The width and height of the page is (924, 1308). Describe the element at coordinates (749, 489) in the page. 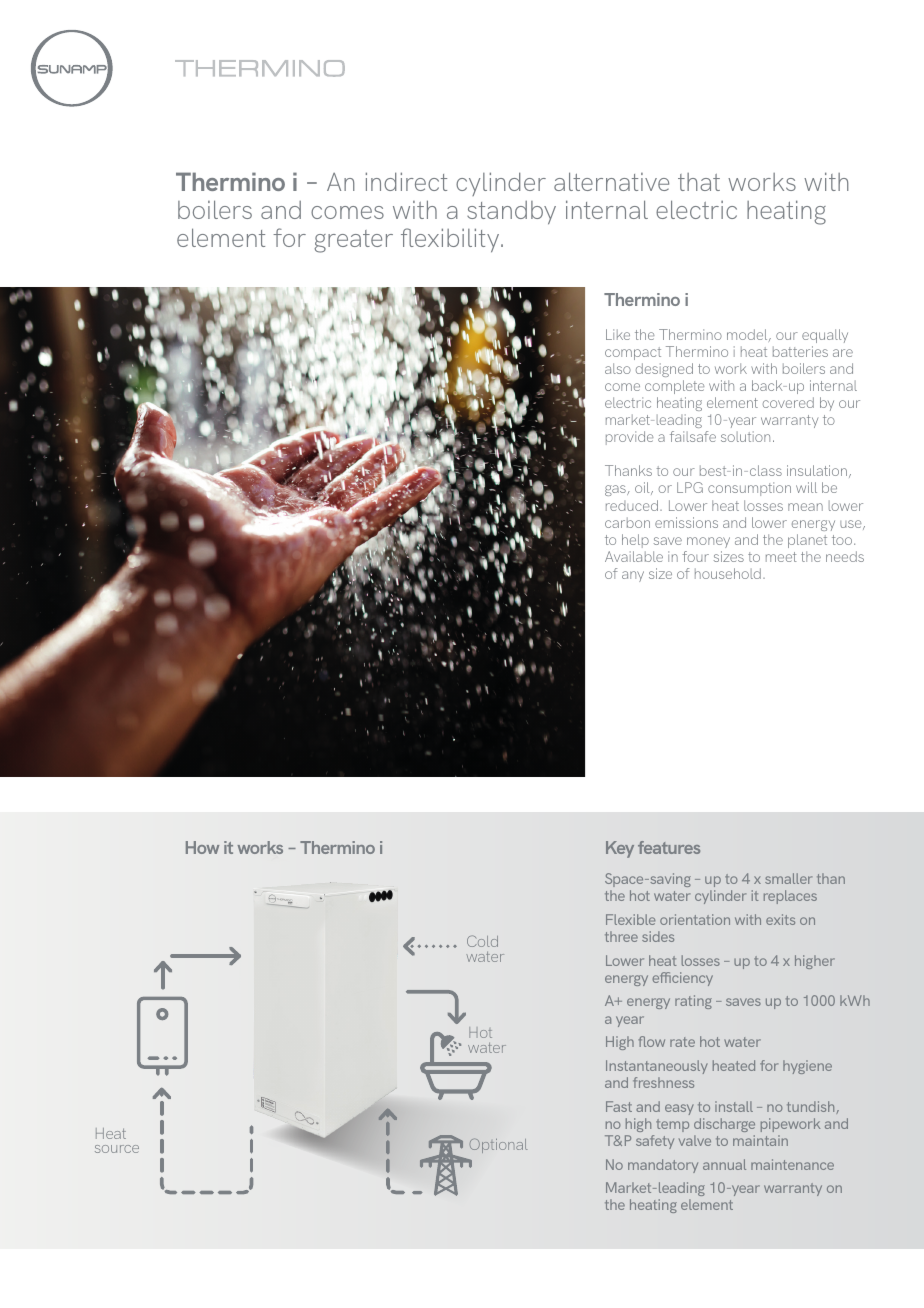

I see `consumption` at that location.
